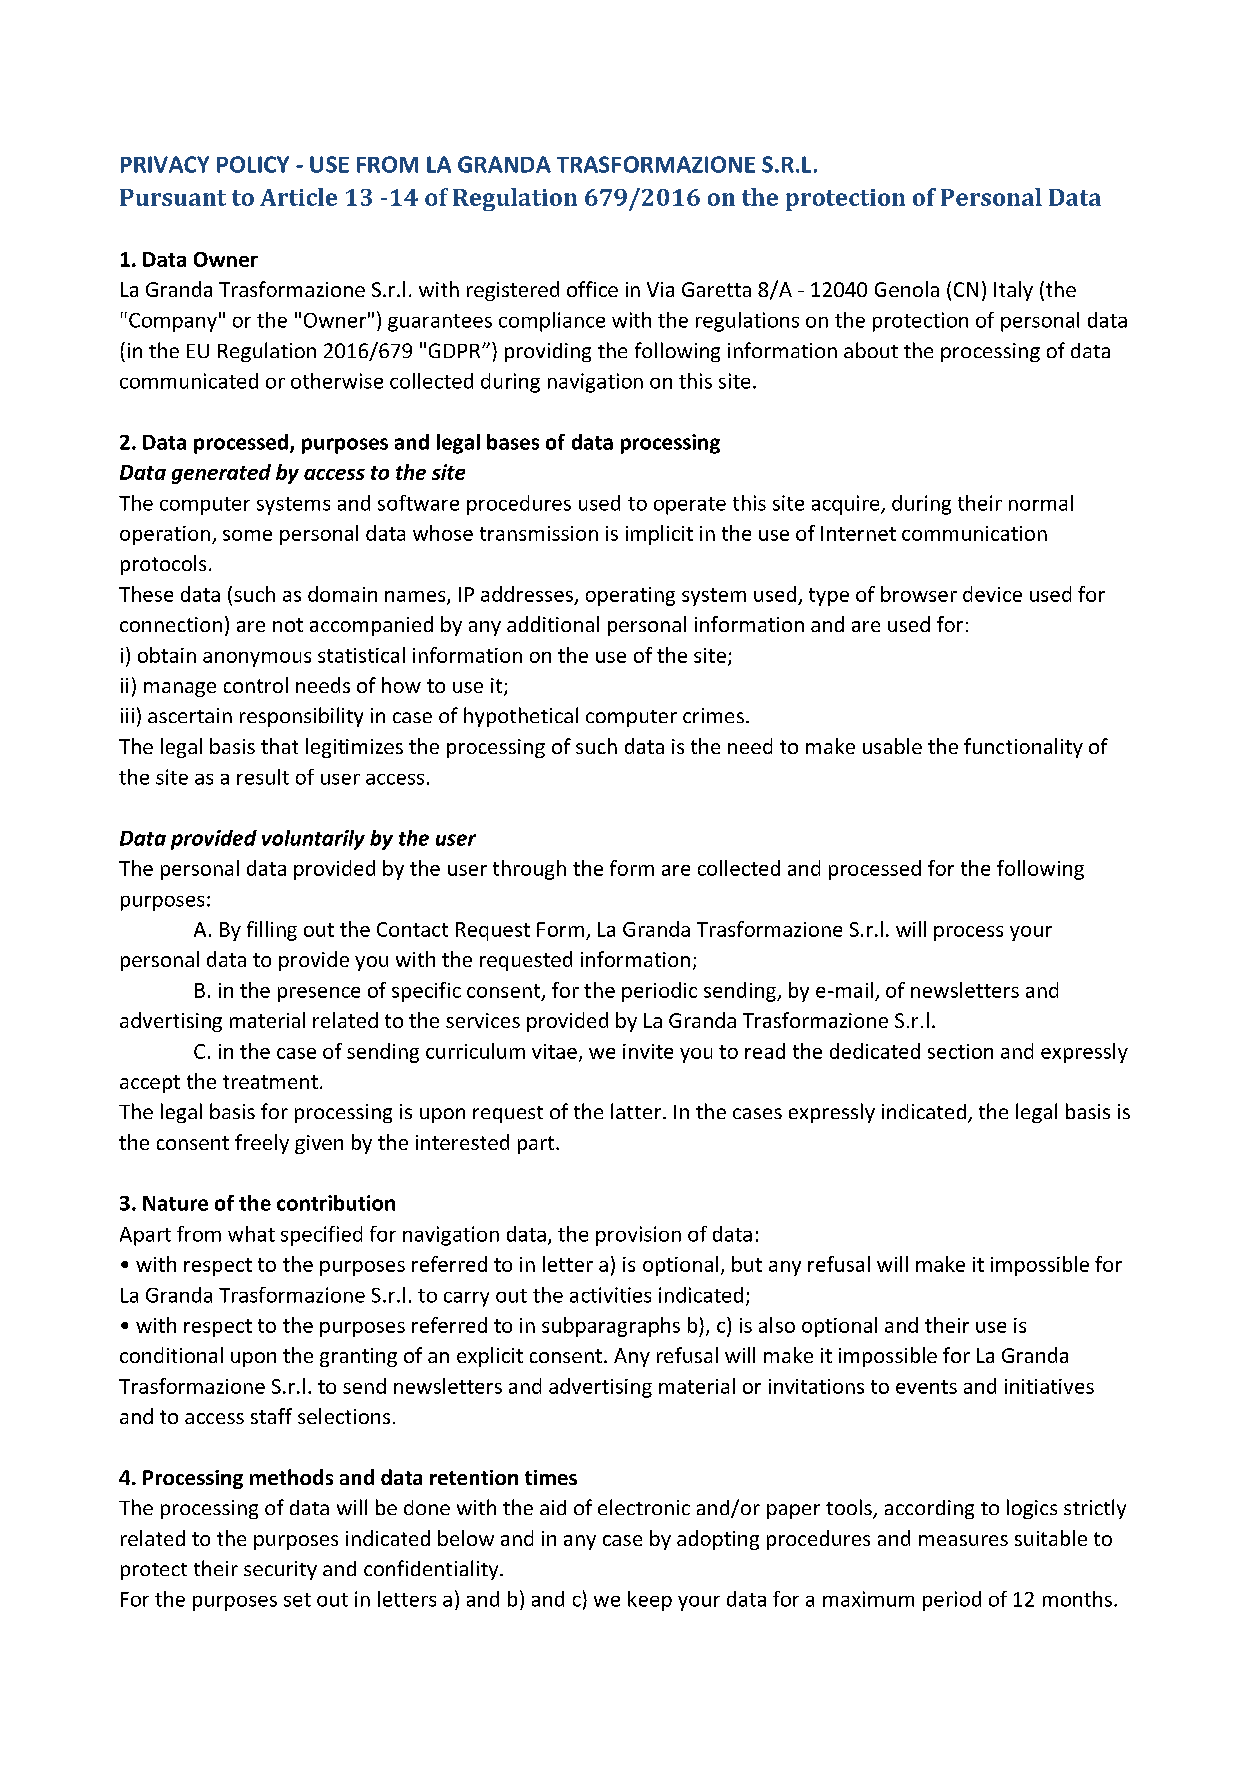  I want to click on anonymous, so click(257, 659).
